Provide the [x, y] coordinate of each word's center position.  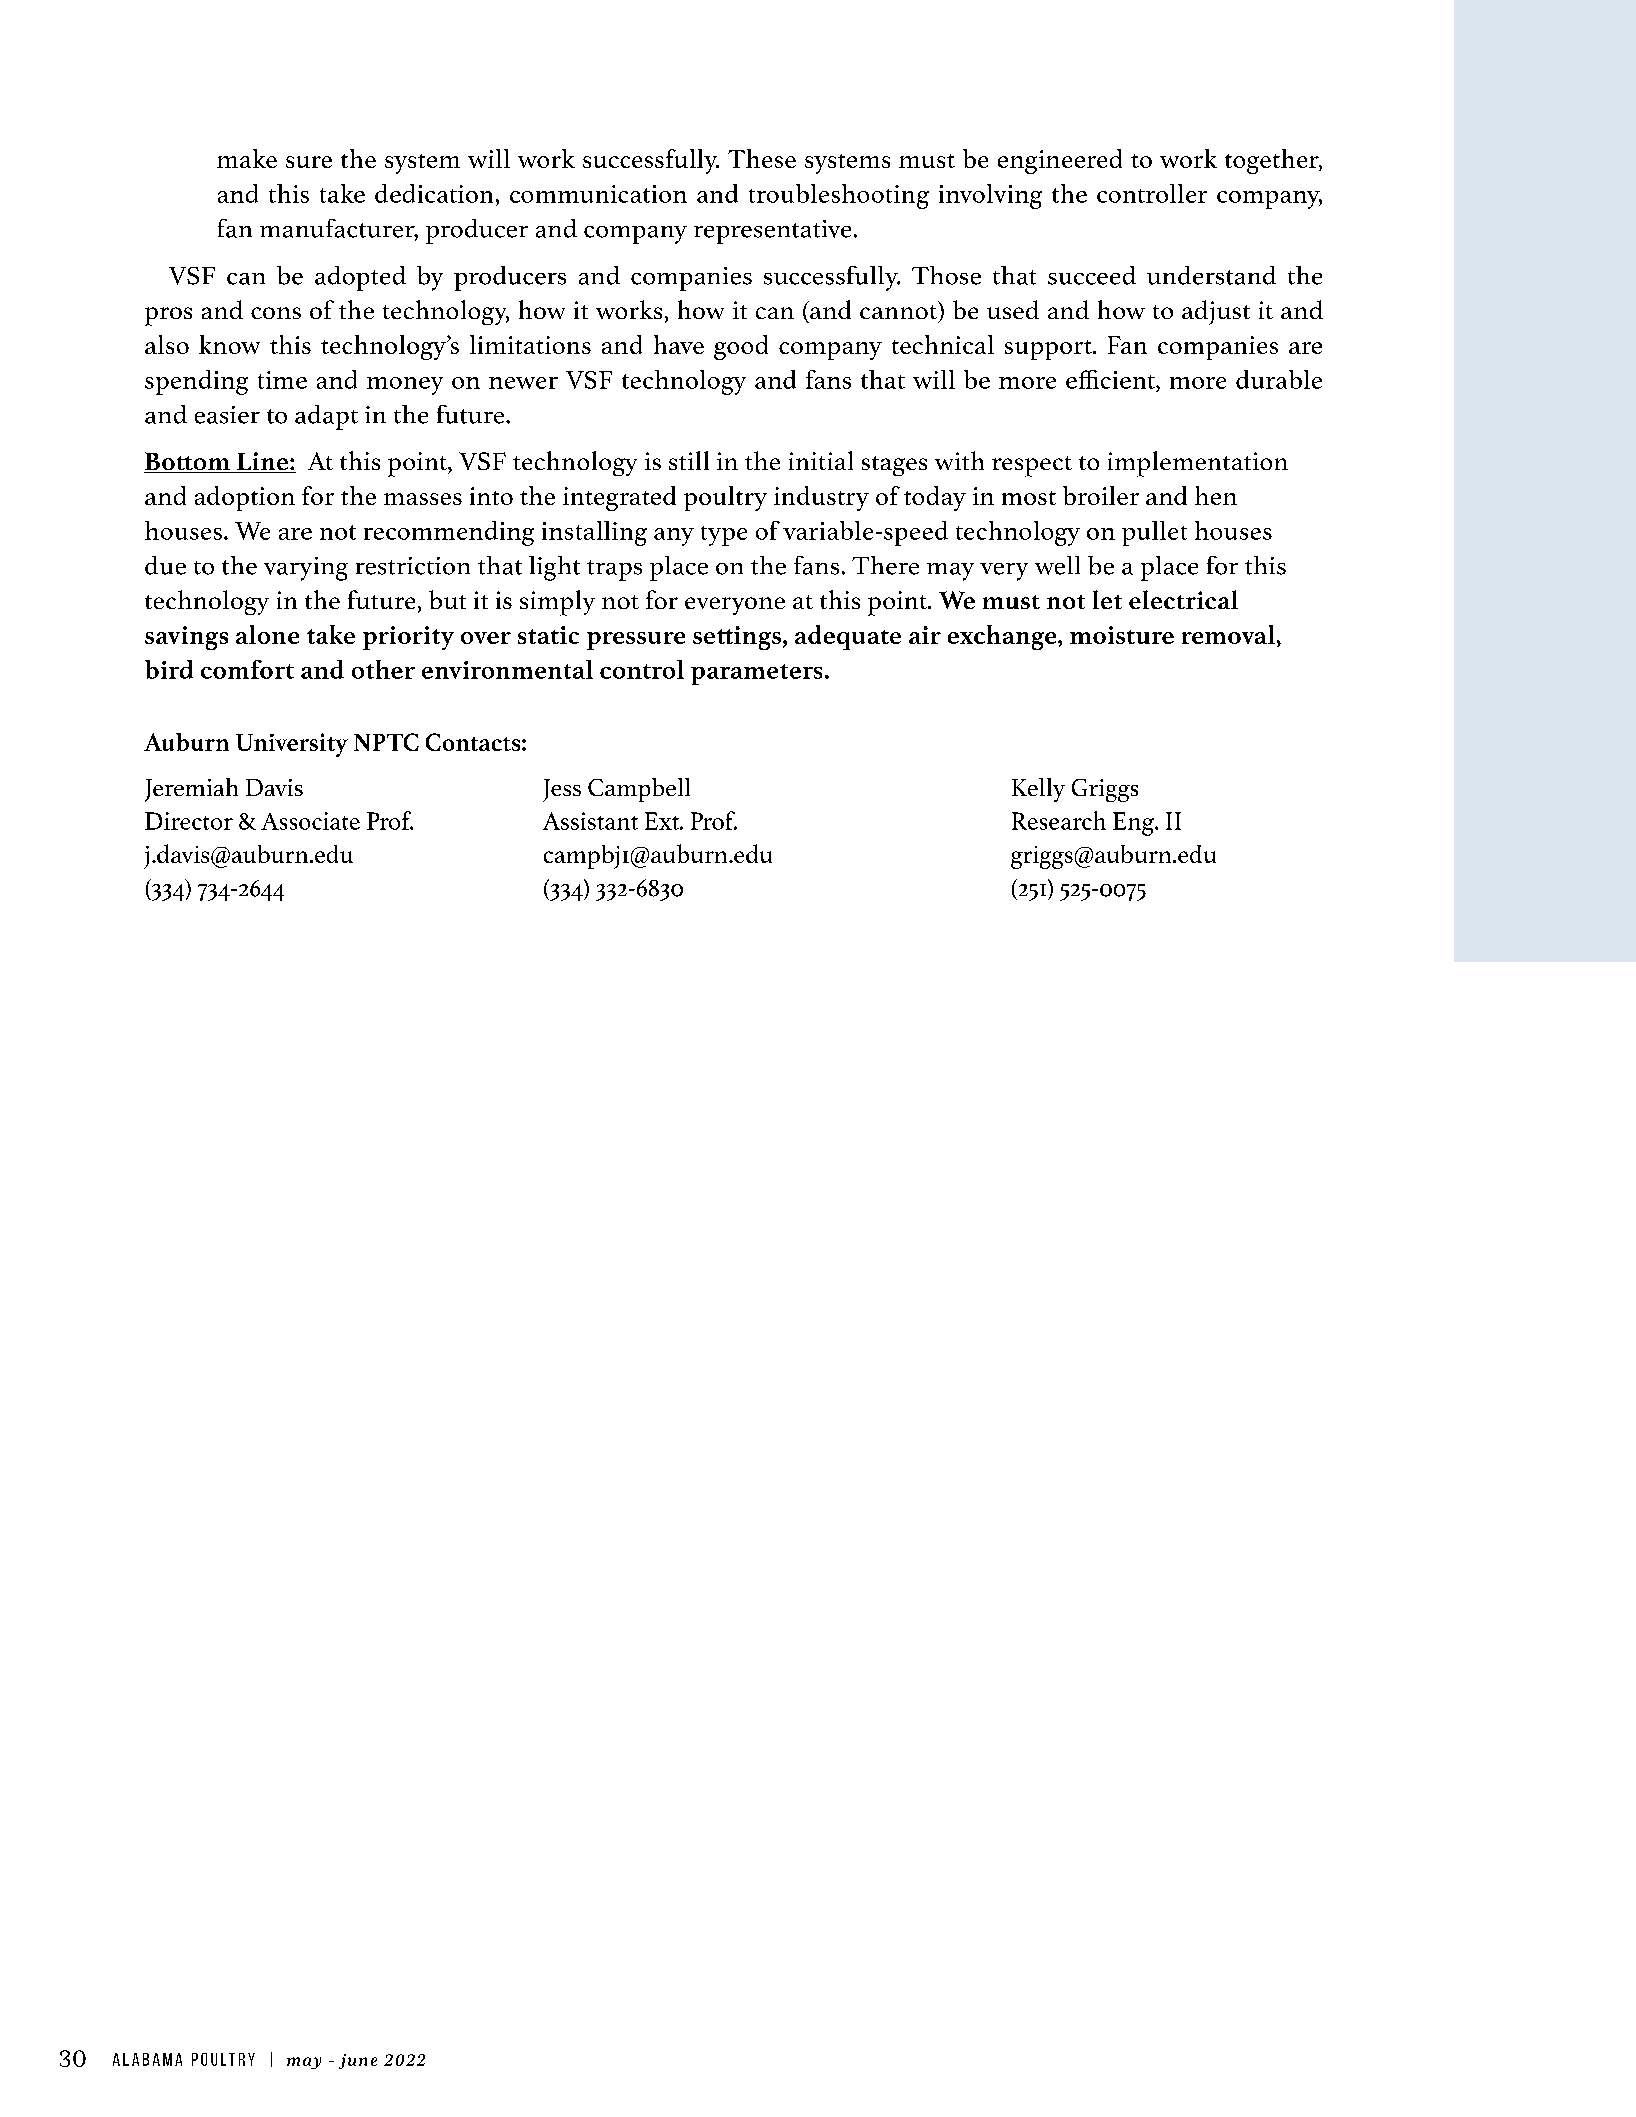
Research [1059, 820]
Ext [663, 821]
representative [772, 232]
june [358, 2061]
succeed [1092, 275]
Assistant [590, 821]
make [247, 158]
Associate [310, 821]
